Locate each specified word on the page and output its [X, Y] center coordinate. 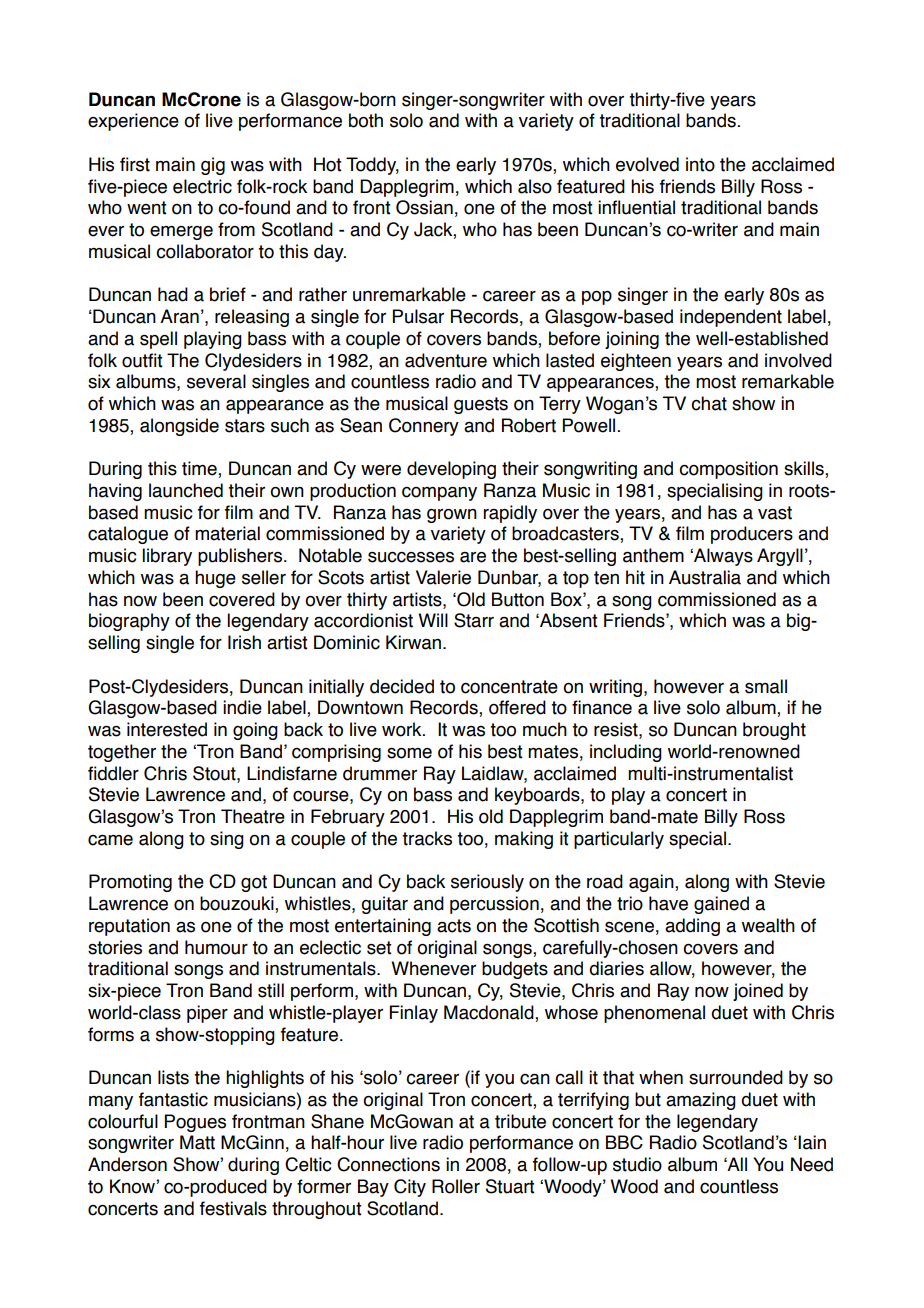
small [766, 686]
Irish [244, 642]
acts [454, 926]
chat [709, 403]
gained [721, 905]
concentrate [509, 687]
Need [812, 1164]
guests [481, 405]
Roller [456, 1186]
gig [213, 166]
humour [216, 947]
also [535, 186]
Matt [197, 1142]
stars [245, 426]
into [700, 164]
